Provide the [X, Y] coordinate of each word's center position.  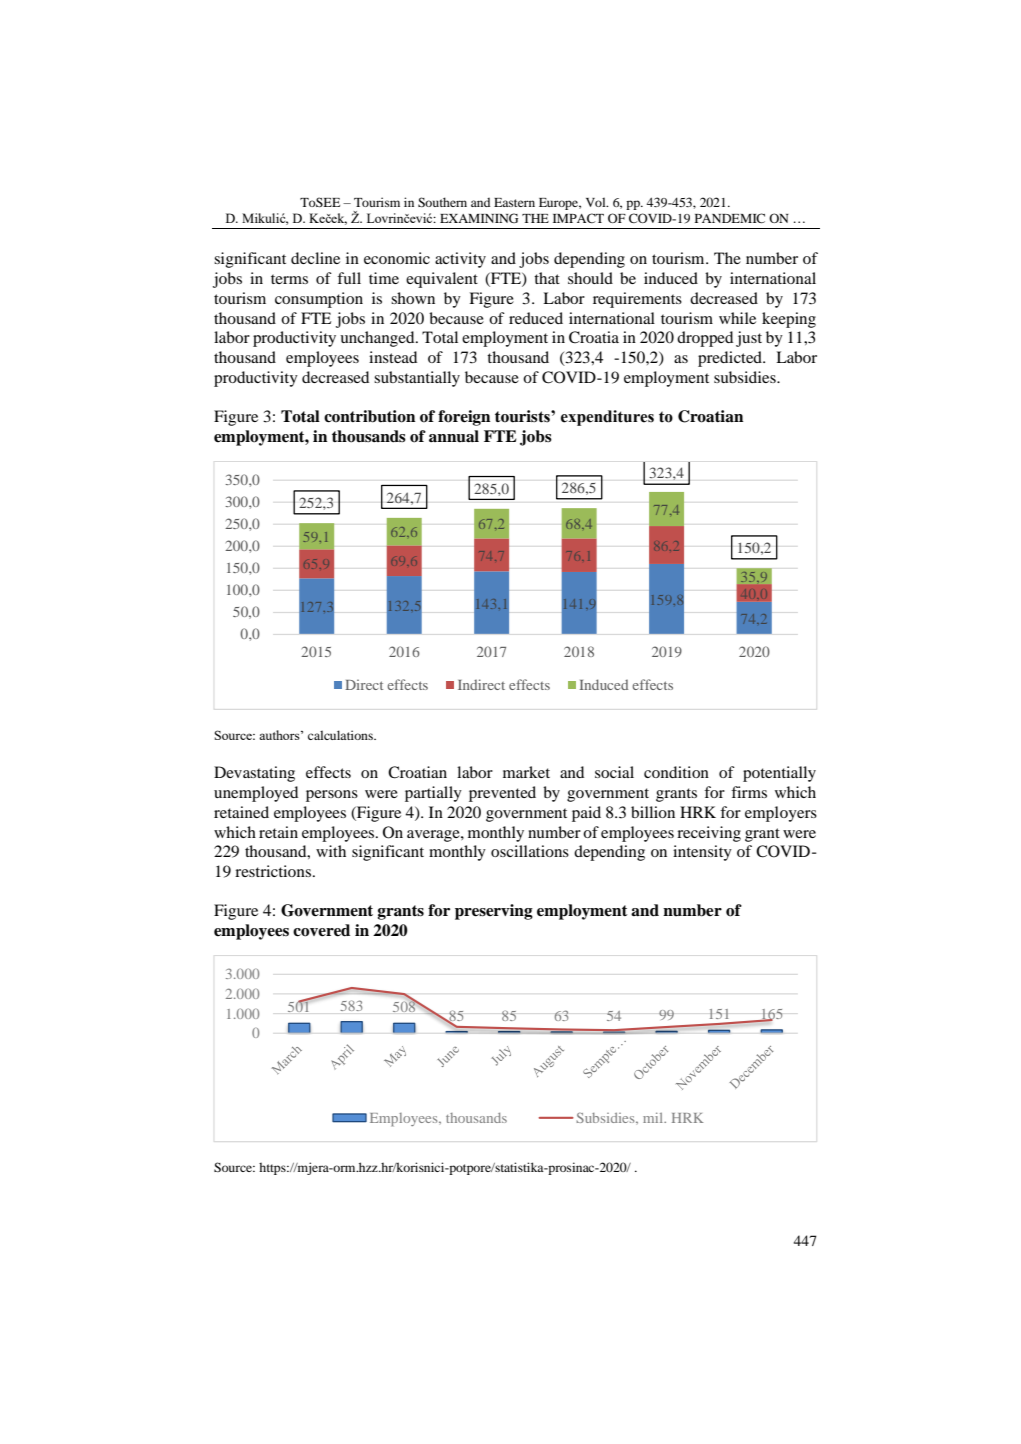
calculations [341, 735]
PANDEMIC [730, 218]
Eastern [514, 202]
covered [321, 930]
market [526, 772]
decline [315, 258]
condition [676, 772]
